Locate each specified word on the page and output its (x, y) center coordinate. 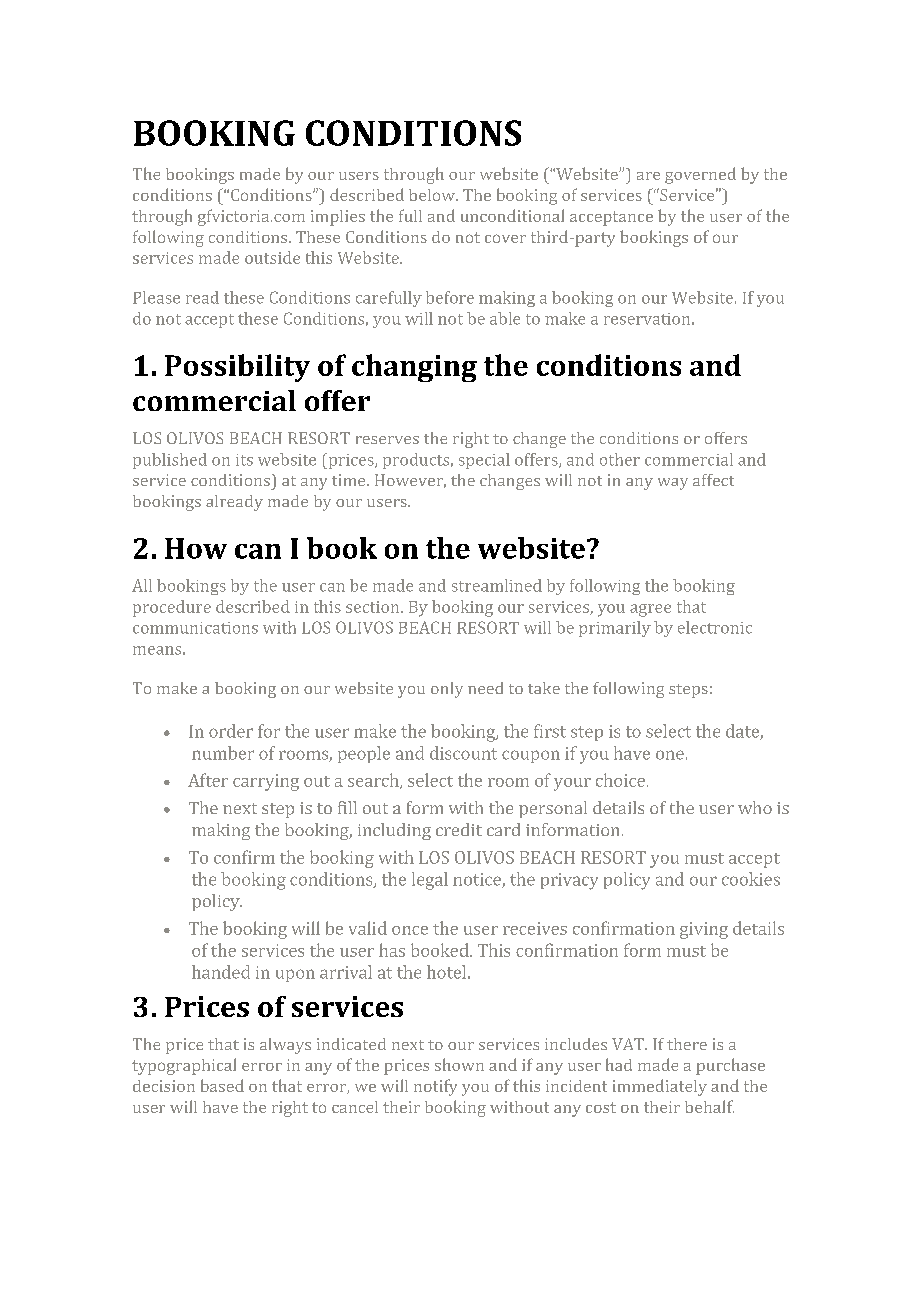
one (670, 755)
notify (435, 1087)
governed (700, 175)
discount (463, 753)
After (208, 780)
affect (713, 480)
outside (272, 257)
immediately (660, 1087)
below (433, 195)
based (222, 1085)
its (244, 460)
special (484, 461)
